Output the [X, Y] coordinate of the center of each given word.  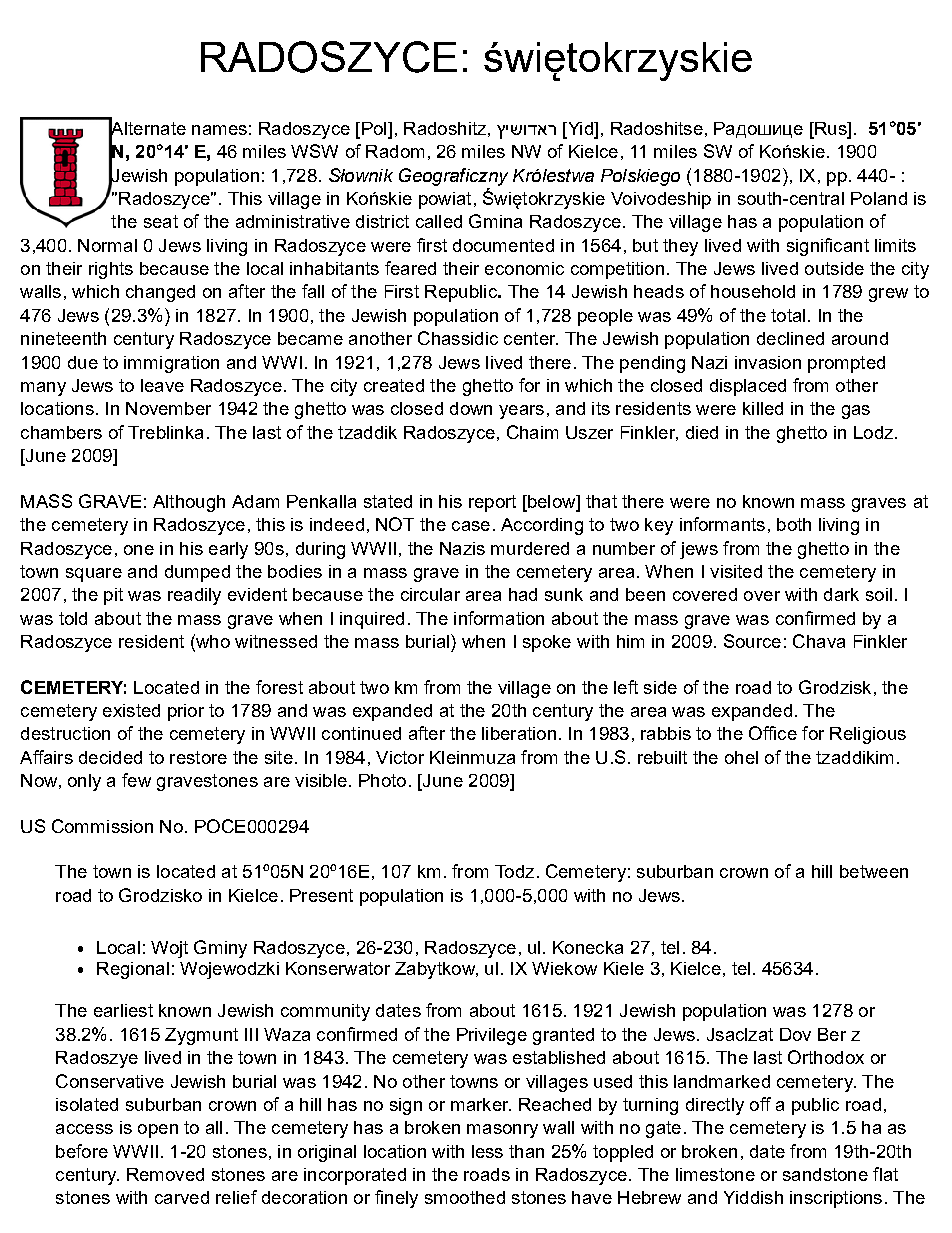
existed [131, 710]
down [471, 408]
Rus [831, 130]
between [874, 871]
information [499, 618]
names [219, 130]
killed [763, 408]
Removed [165, 1174]
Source [752, 641]
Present [321, 895]
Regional [133, 970]
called [439, 221]
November [168, 408]
